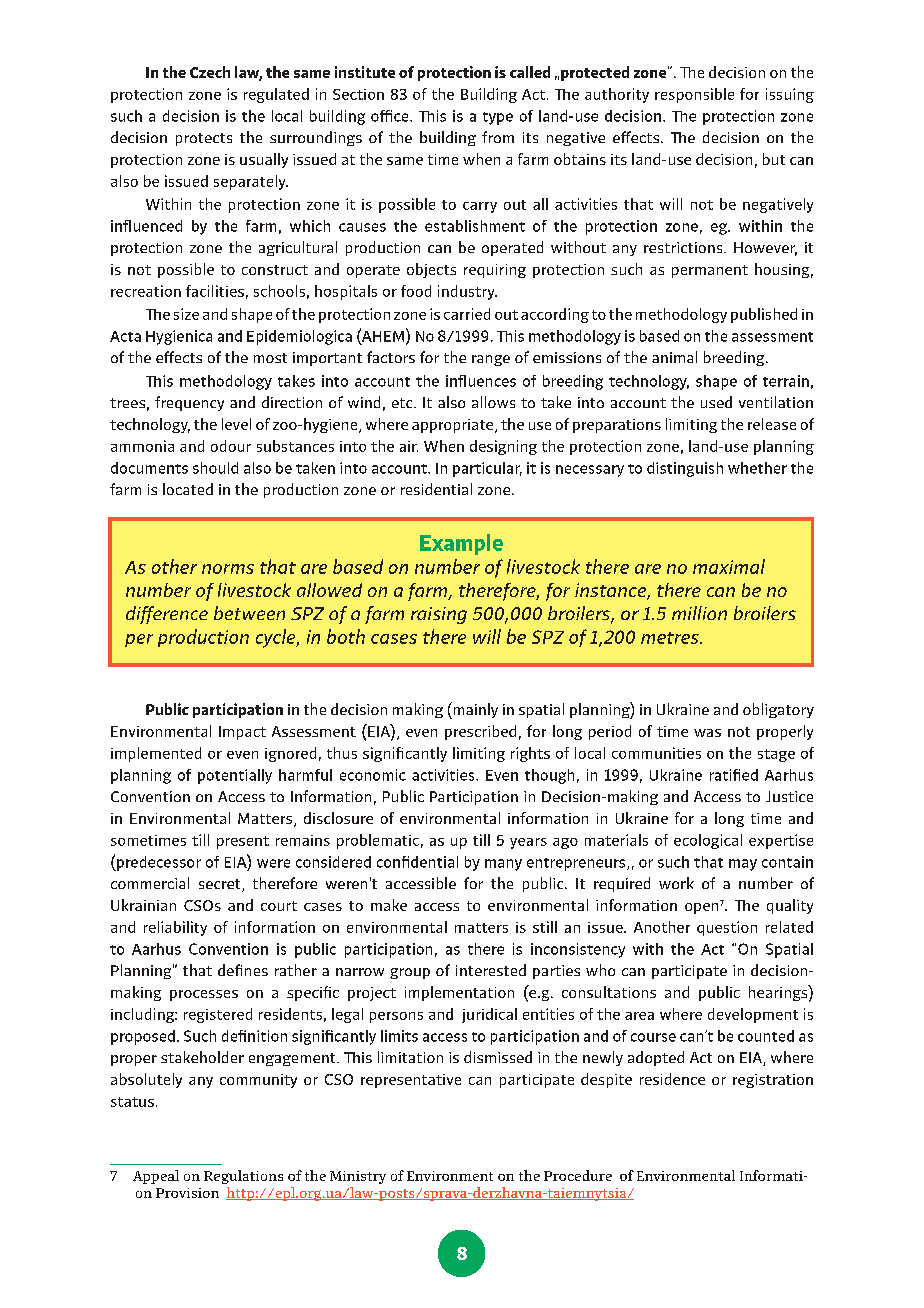 Image resolution: width=924 pixels, height=1308 pixels. I want to click on Czech, so click(210, 72).
